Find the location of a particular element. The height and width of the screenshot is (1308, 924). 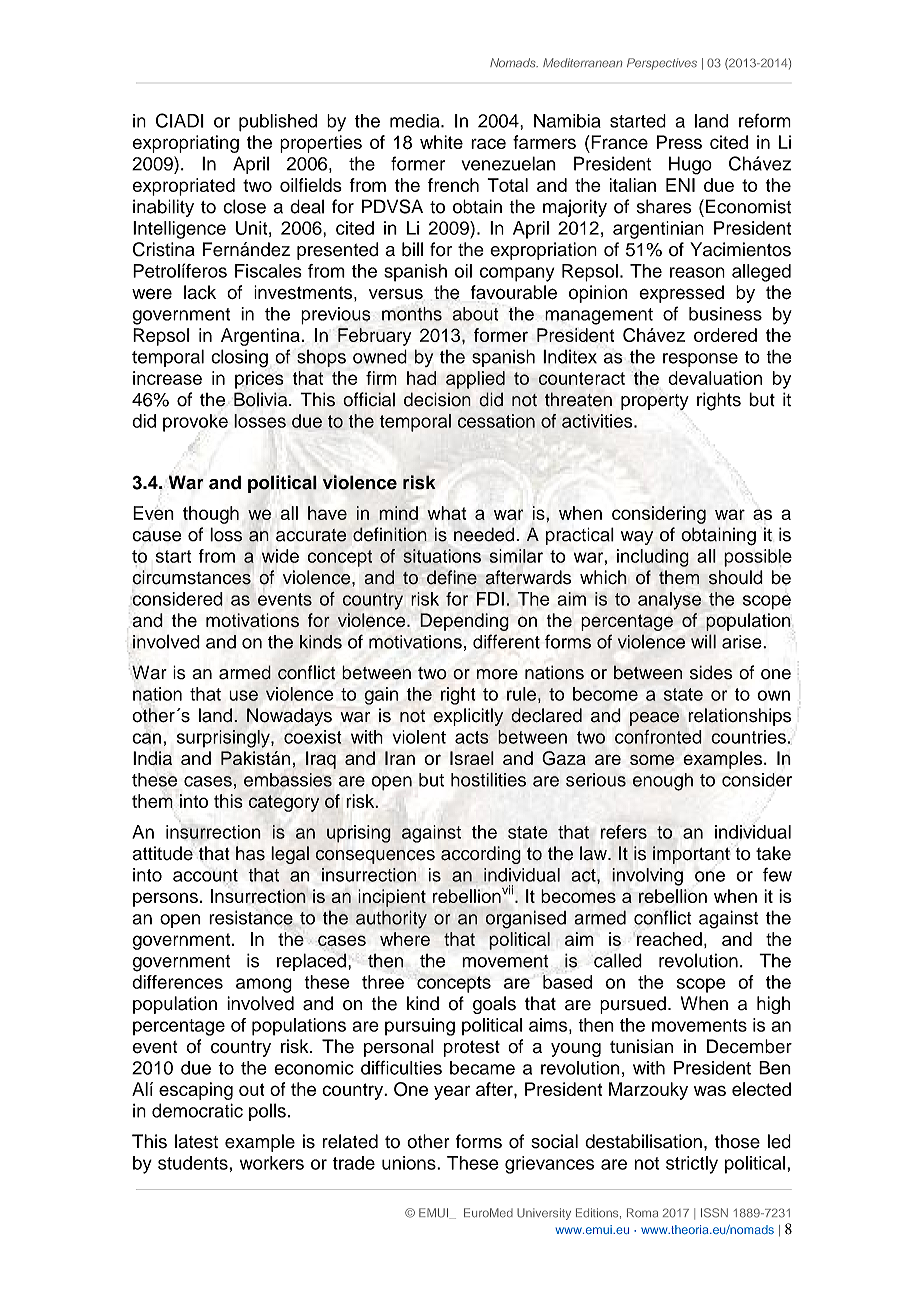

according is located at coordinates (481, 855).
